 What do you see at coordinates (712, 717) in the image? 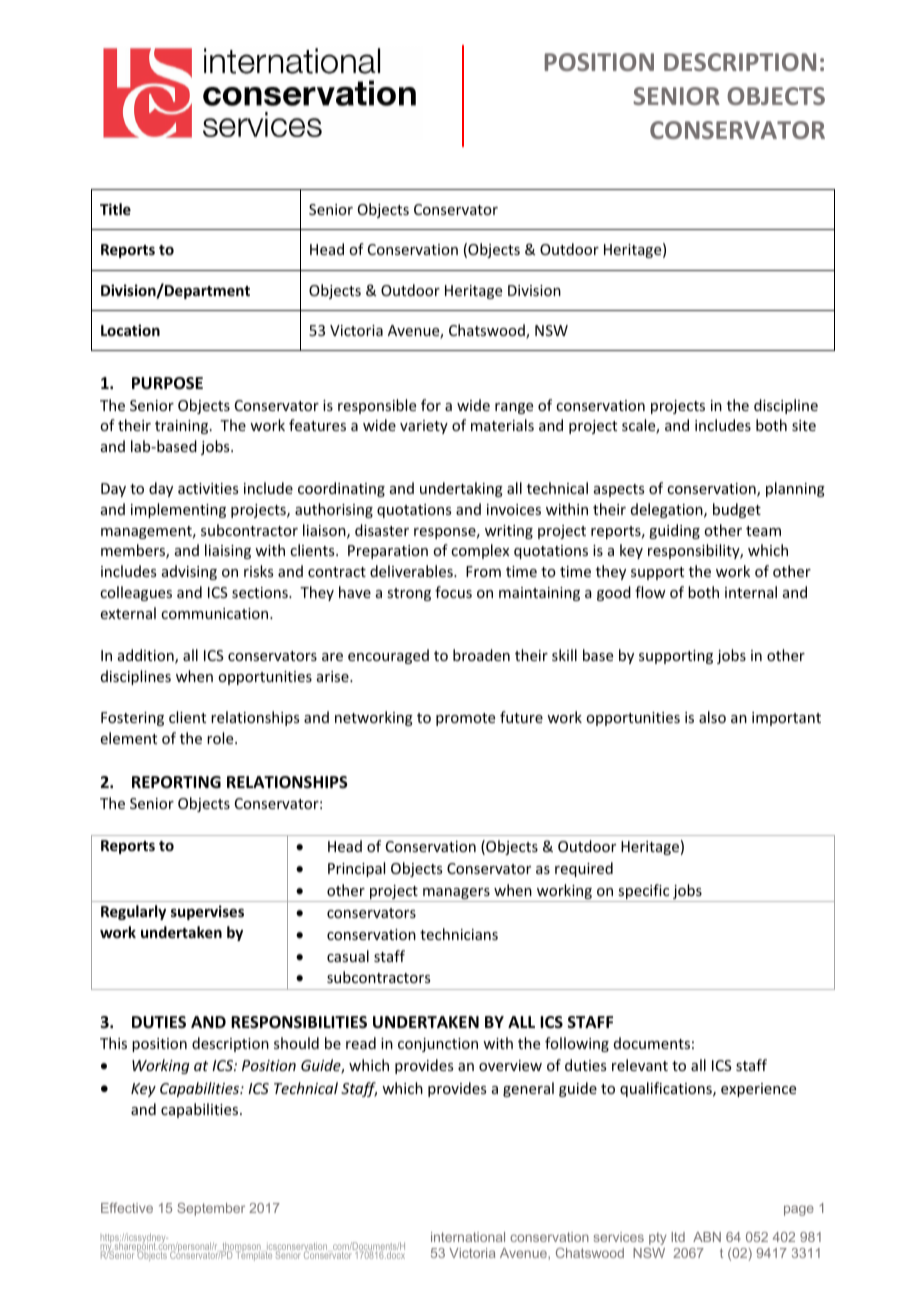
I see `also` at bounding box center [712, 717].
